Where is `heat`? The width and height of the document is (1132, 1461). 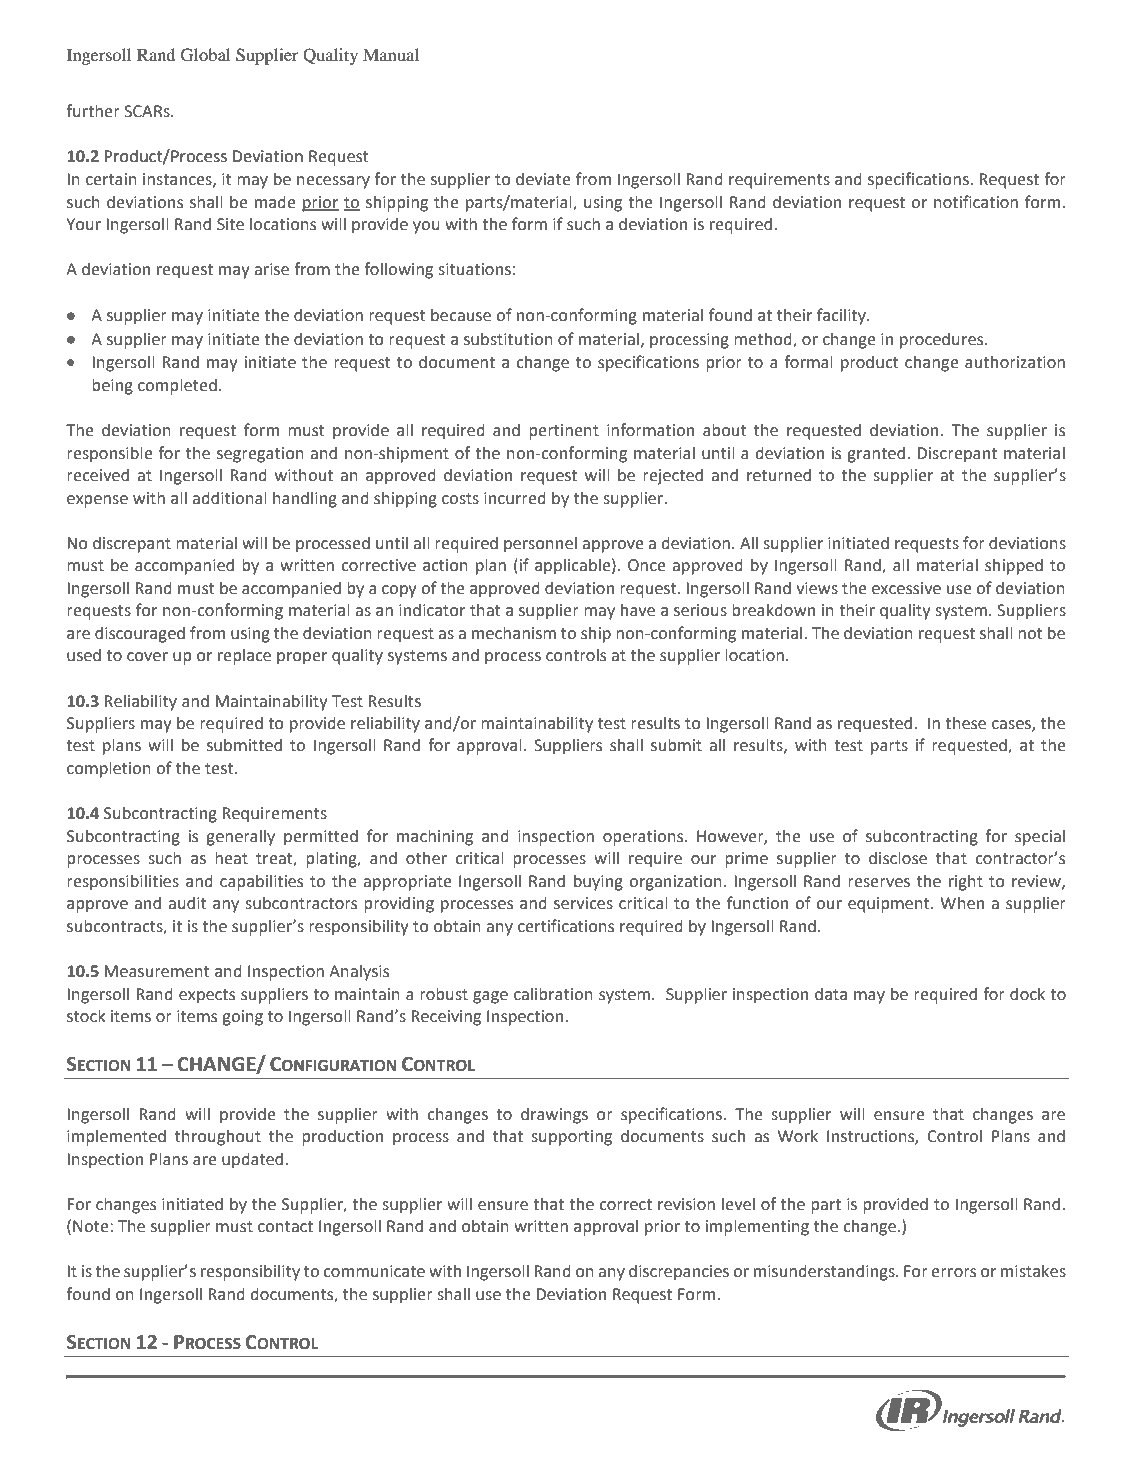
heat is located at coordinates (231, 858).
